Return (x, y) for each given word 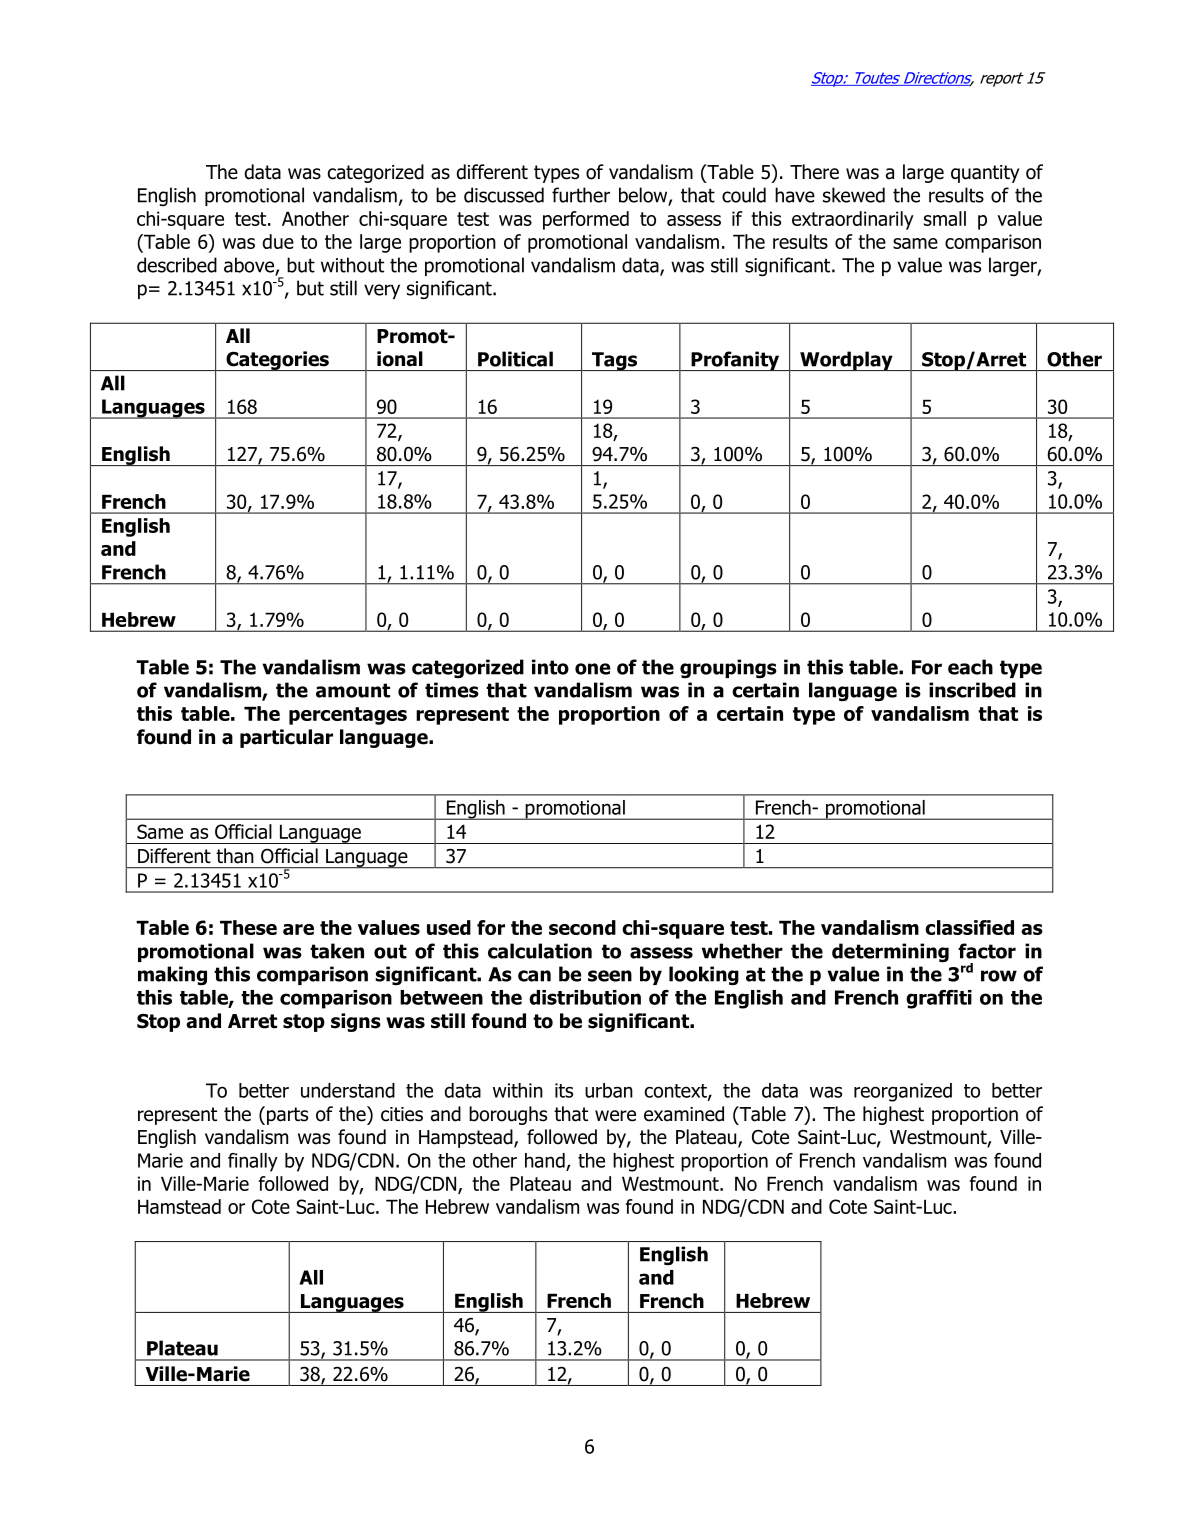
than (235, 856)
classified (969, 927)
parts (287, 1116)
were (615, 1116)
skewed (854, 195)
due (278, 241)
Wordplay (846, 361)
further (581, 195)
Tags (614, 361)
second (582, 927)
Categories (277, 361)
